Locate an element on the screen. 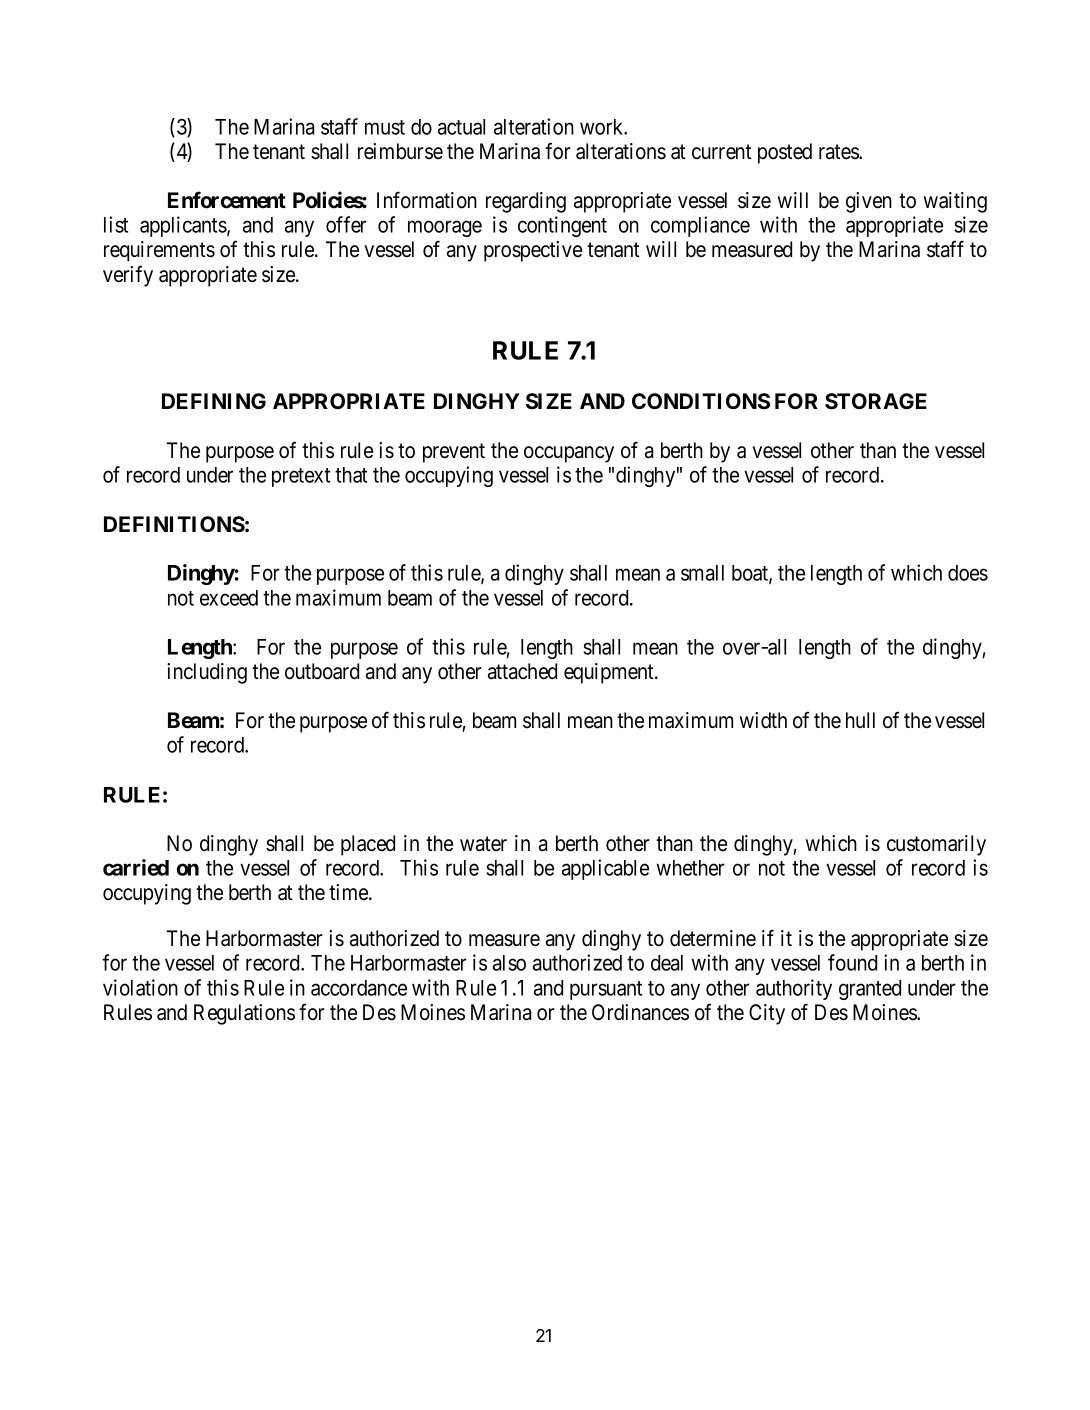 The height and width of the screenshot is (1410, 1090). prospective is located at coordinates (533, 251).
